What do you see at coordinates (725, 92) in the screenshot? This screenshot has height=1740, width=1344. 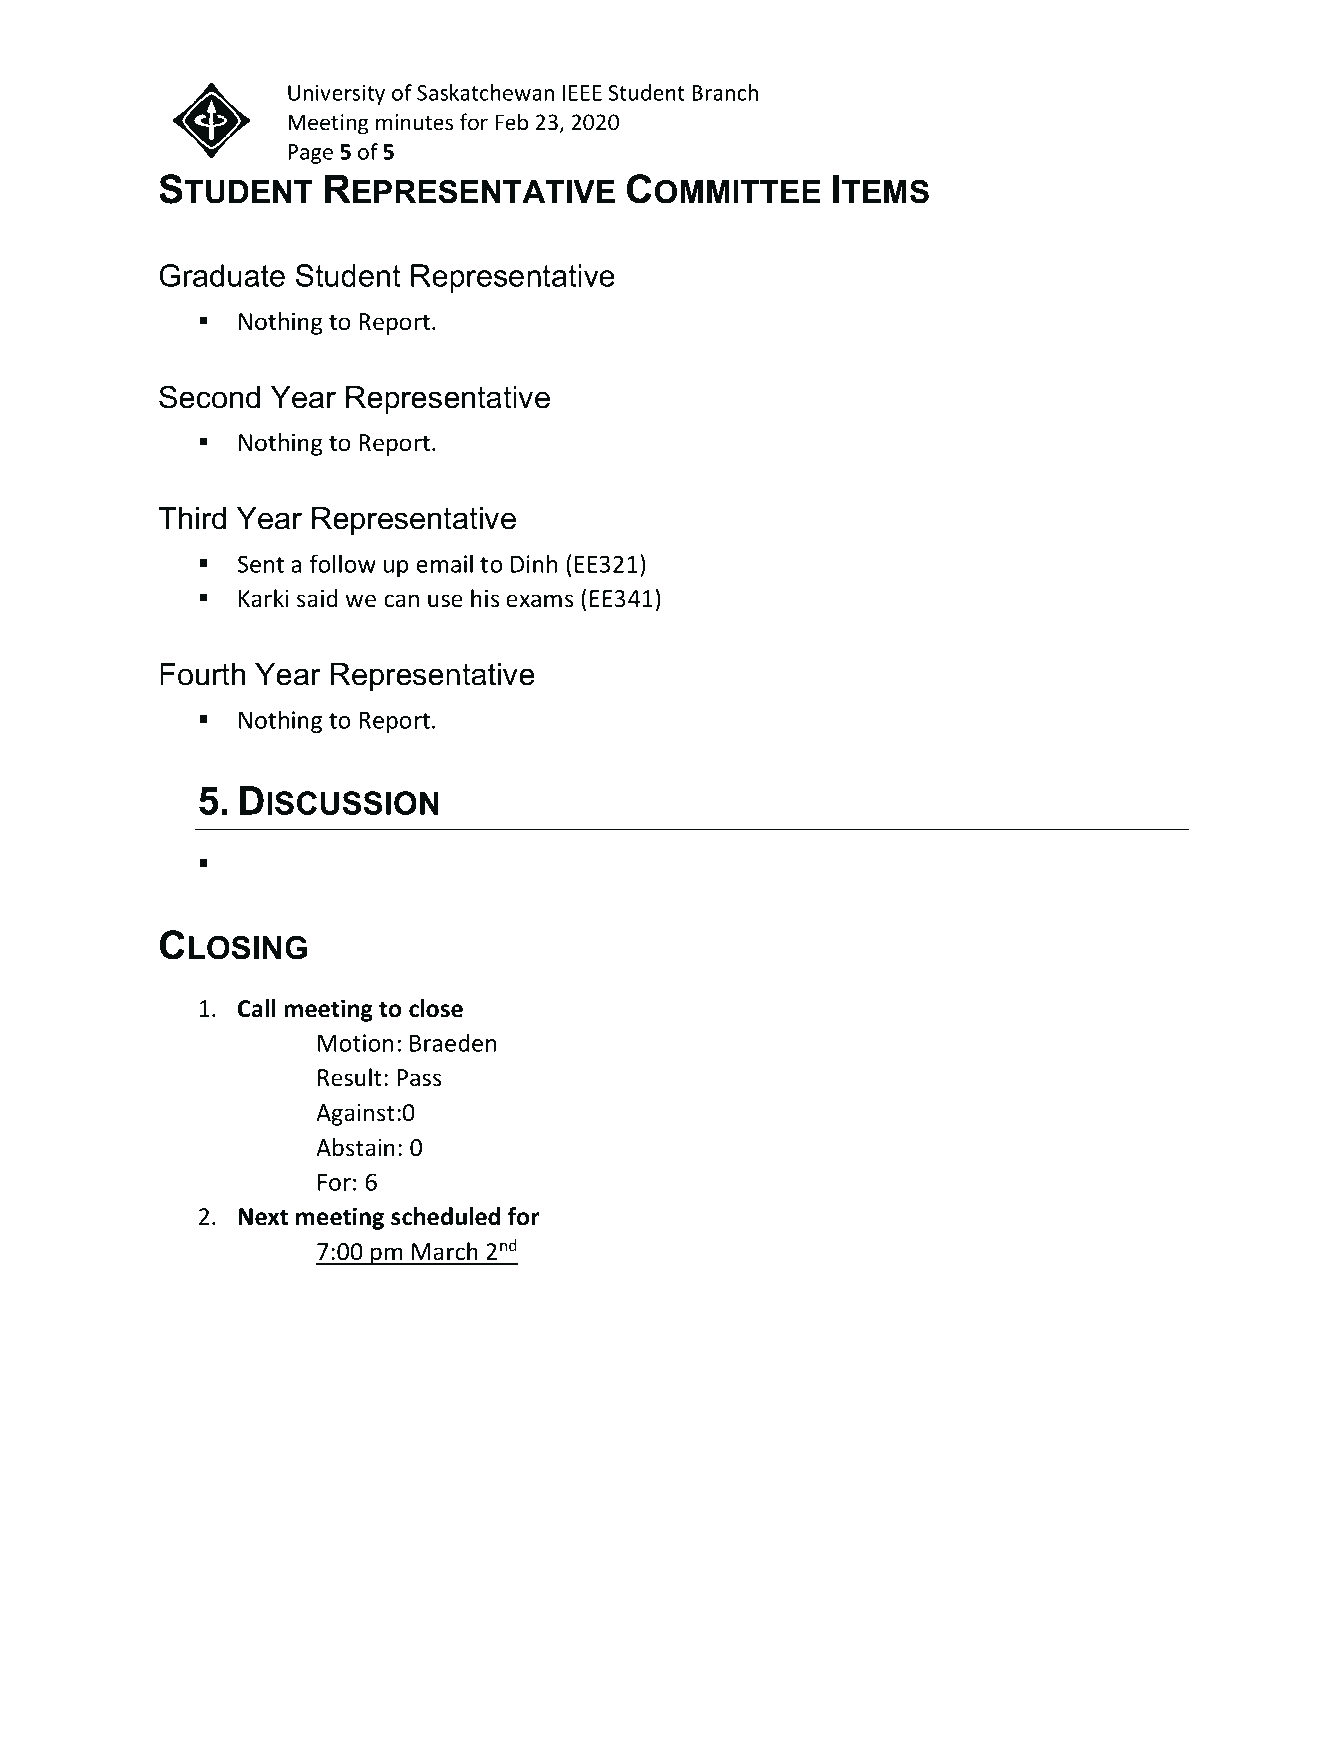 I see `Branch` at bounding box center [725, 92].
